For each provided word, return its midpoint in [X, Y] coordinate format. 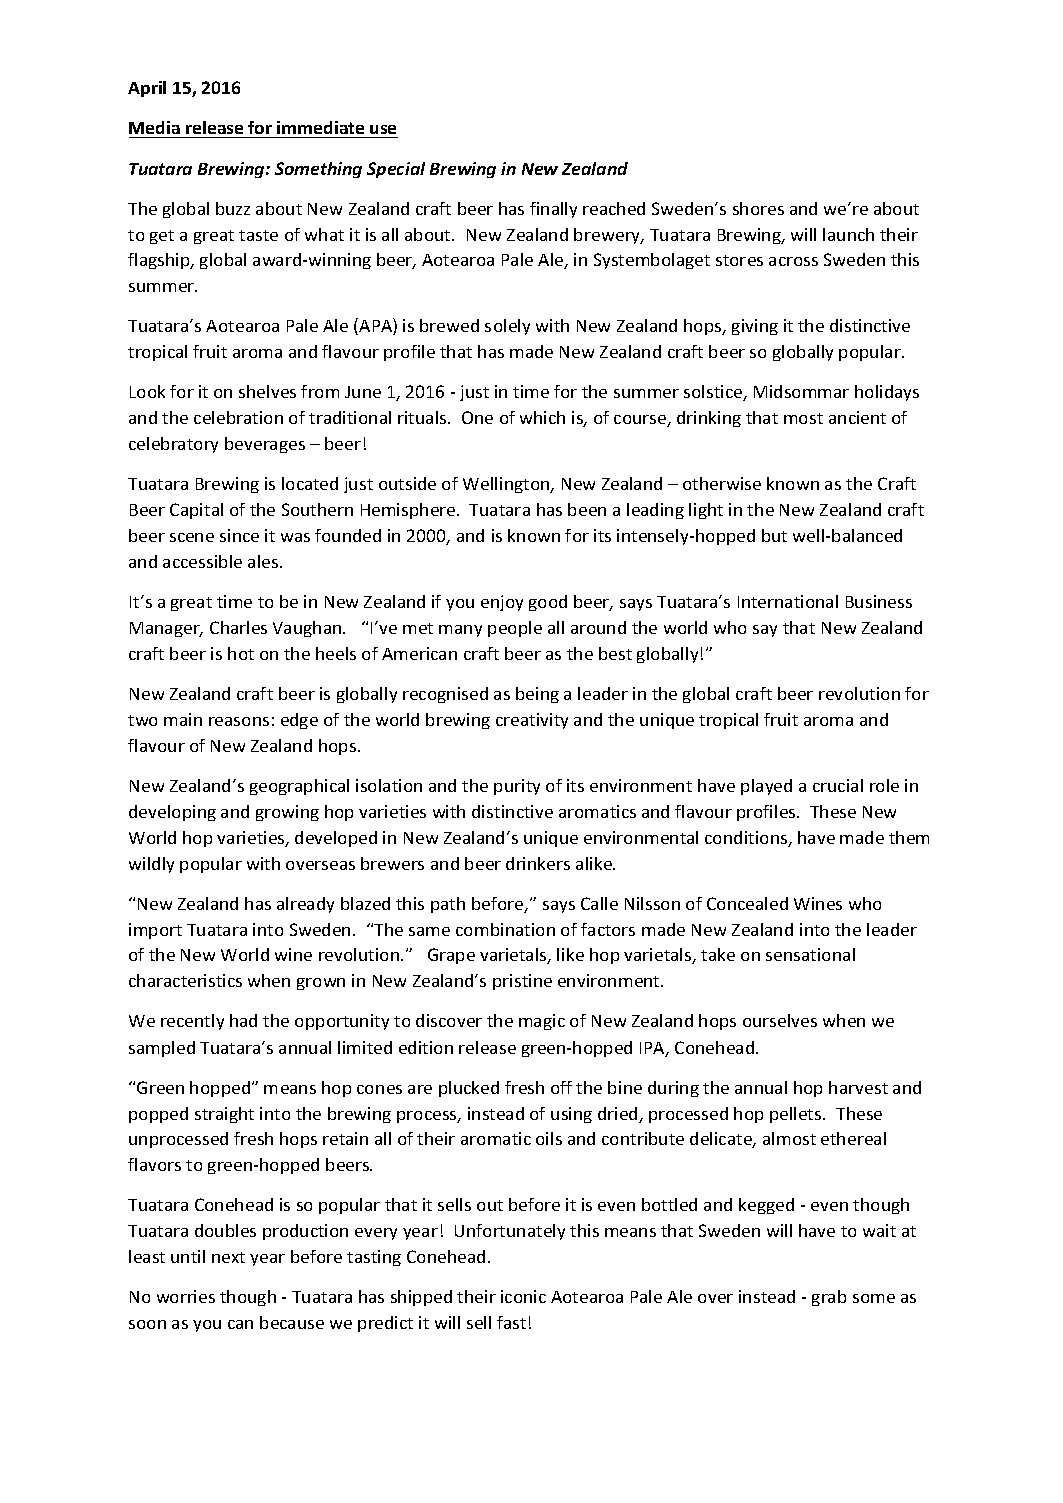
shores [758, 208]
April [147, 89]
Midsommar [801, 391]
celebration [238, 417]
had [243, 1020]
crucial [838, 785]
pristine [522, 982]
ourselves [780, 1020]
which [542, 417]
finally [553, 210]
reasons [239, 721]
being [537, 695]
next [228, 1257]
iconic [523, 1296]
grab [829, 1298]
